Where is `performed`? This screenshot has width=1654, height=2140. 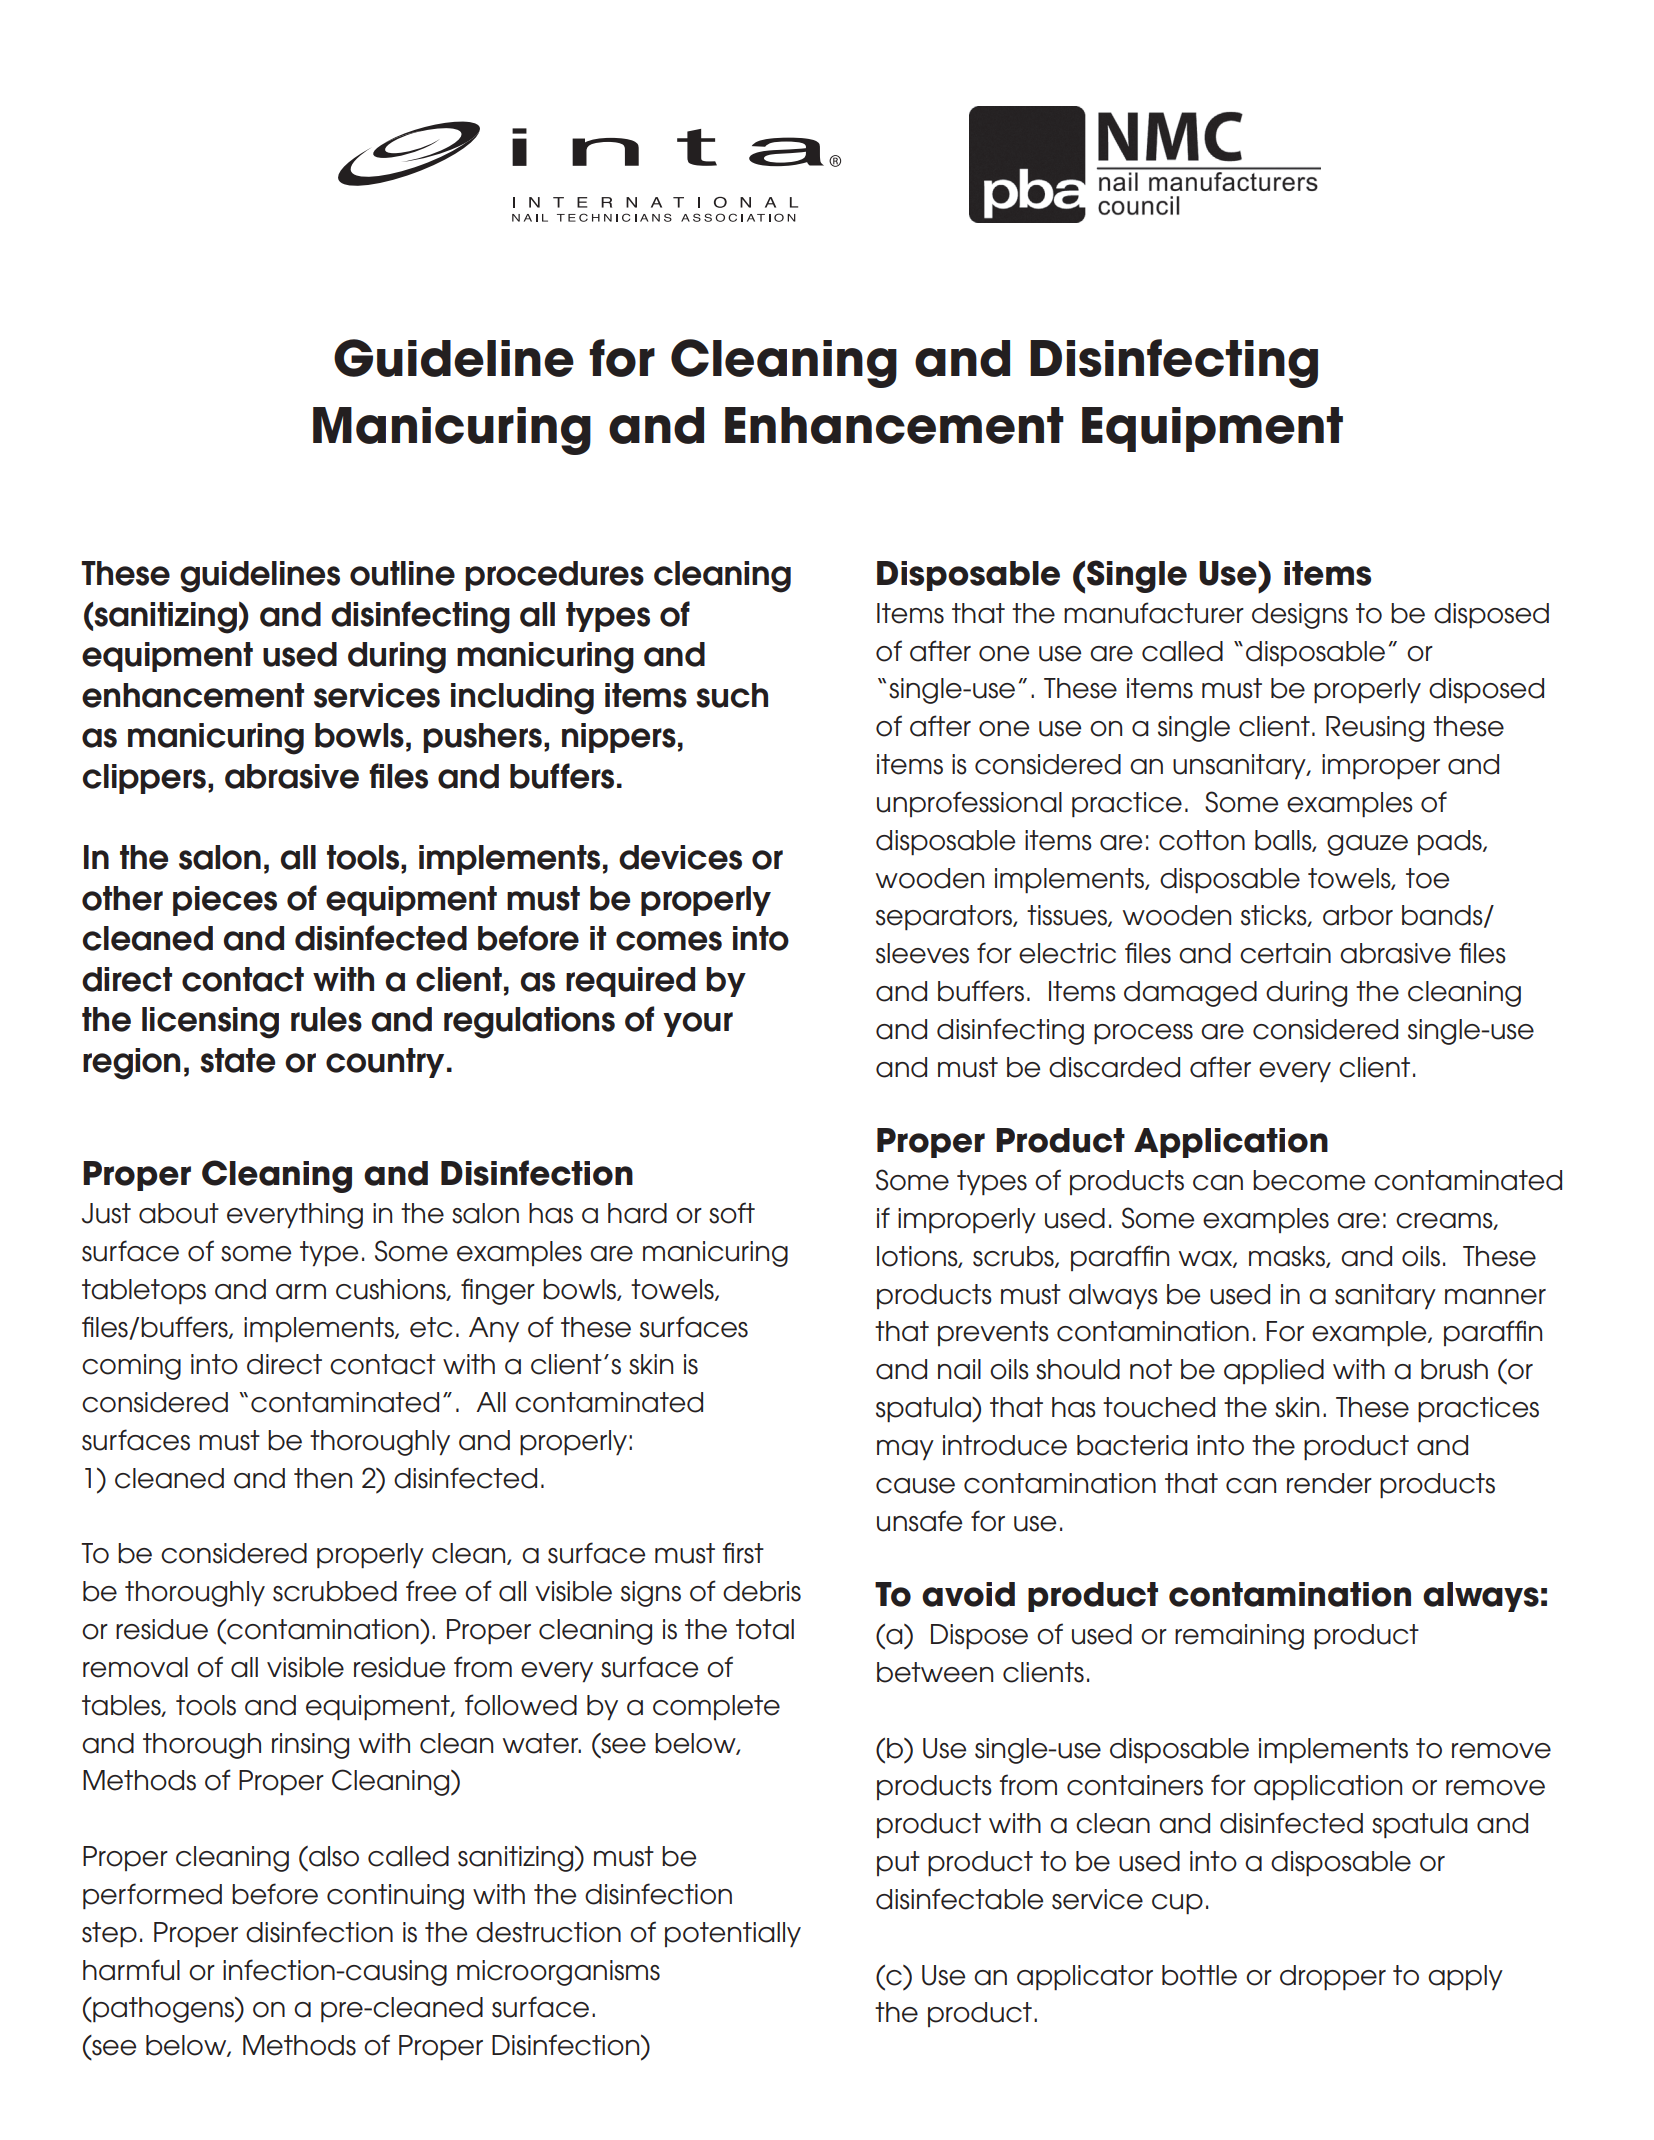 performed is located at coordinates (152, 1896).
